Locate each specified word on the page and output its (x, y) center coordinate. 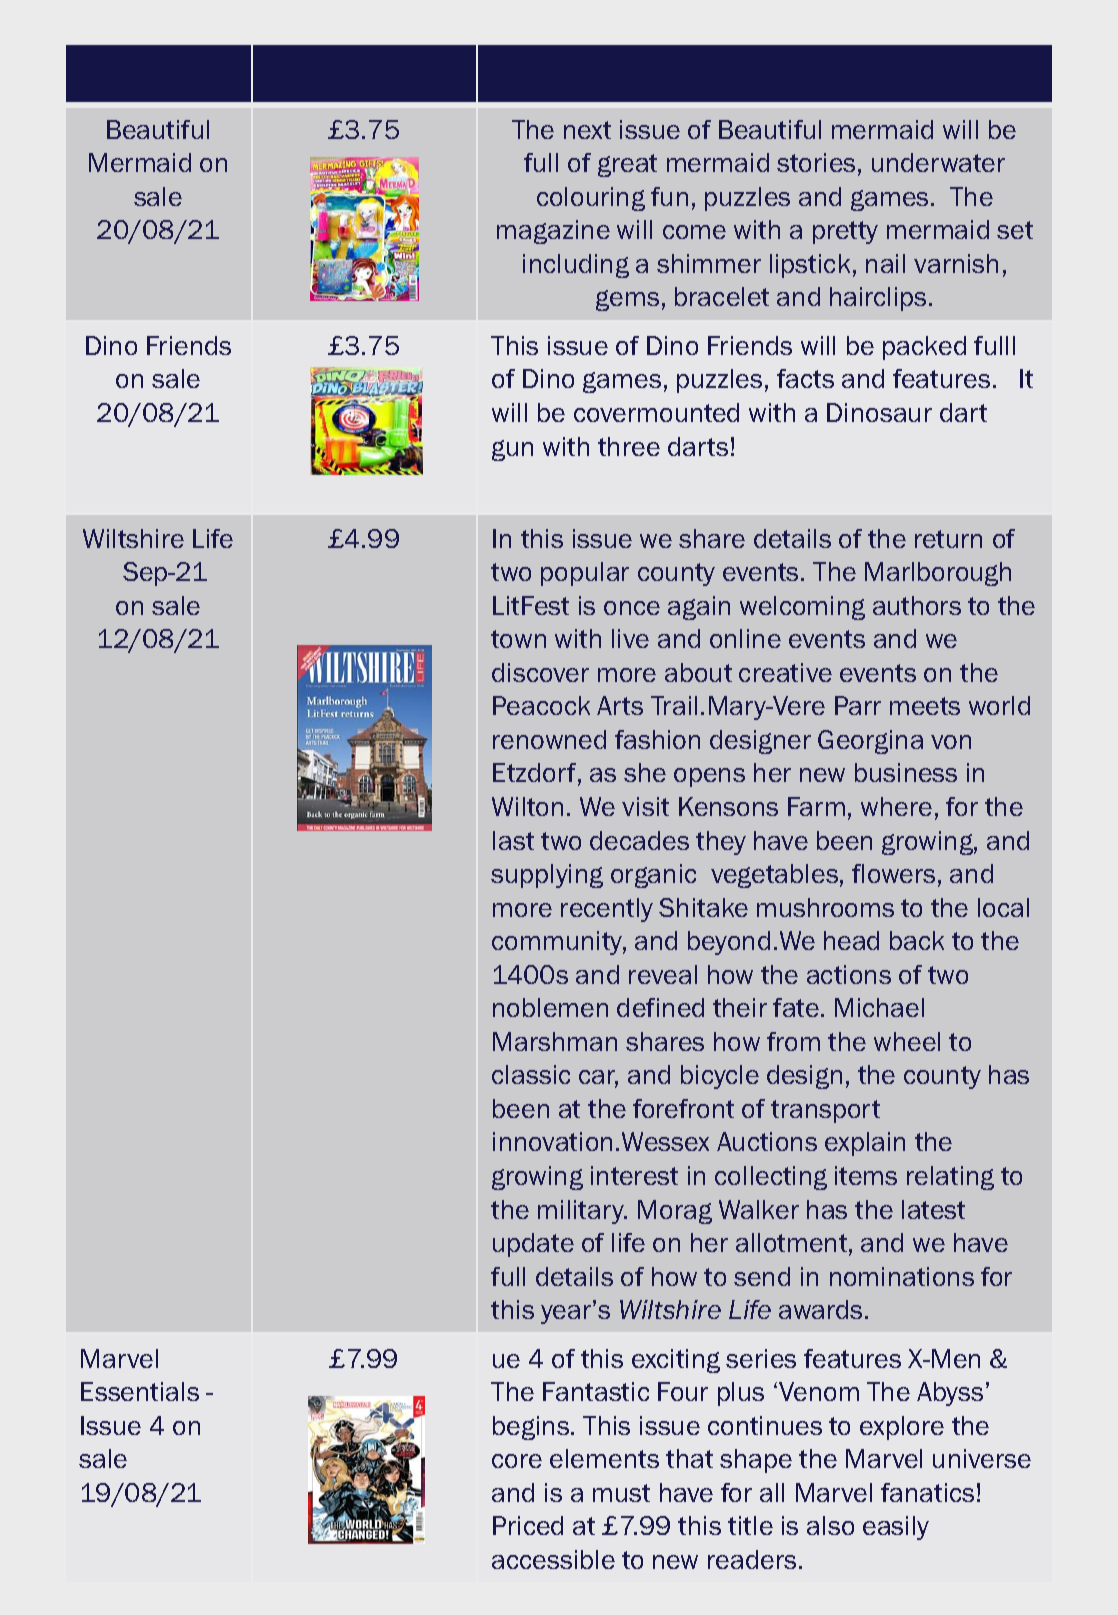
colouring (591, 199)
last (513, 840)
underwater (938, 162)
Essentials (140, 1391)
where (896, 806)
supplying (547, 876)
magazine (553, 232)
